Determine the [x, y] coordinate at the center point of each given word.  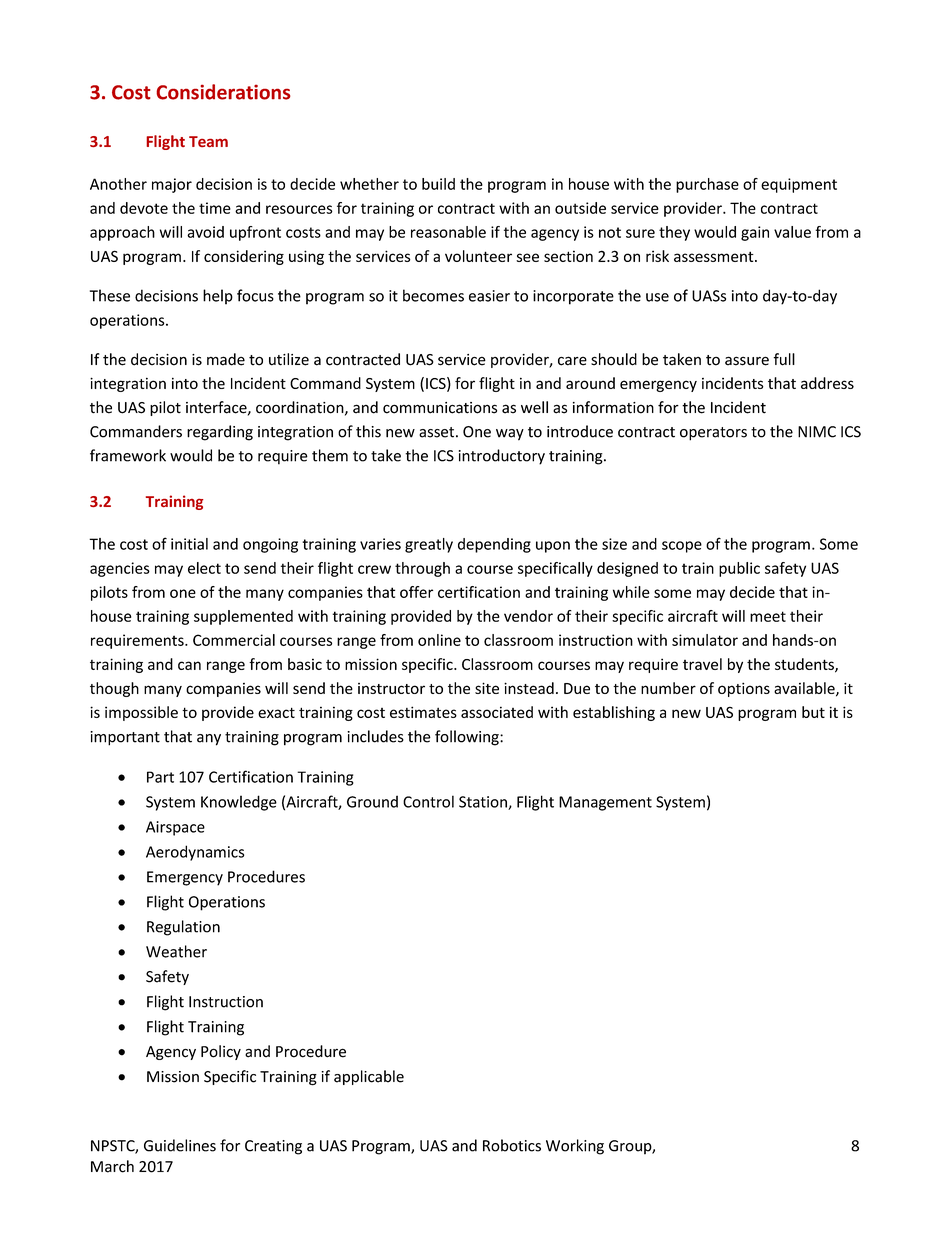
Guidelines [180, 1145]
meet [768, 616]
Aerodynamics [195, 853]
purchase [707, 185]
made [226, 359]
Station [484, 803]
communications [440, 408]
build [438, 184]
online [439, 640]
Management [605, 803]
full [784, 359]
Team [208, 141]
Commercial [234, 640]
